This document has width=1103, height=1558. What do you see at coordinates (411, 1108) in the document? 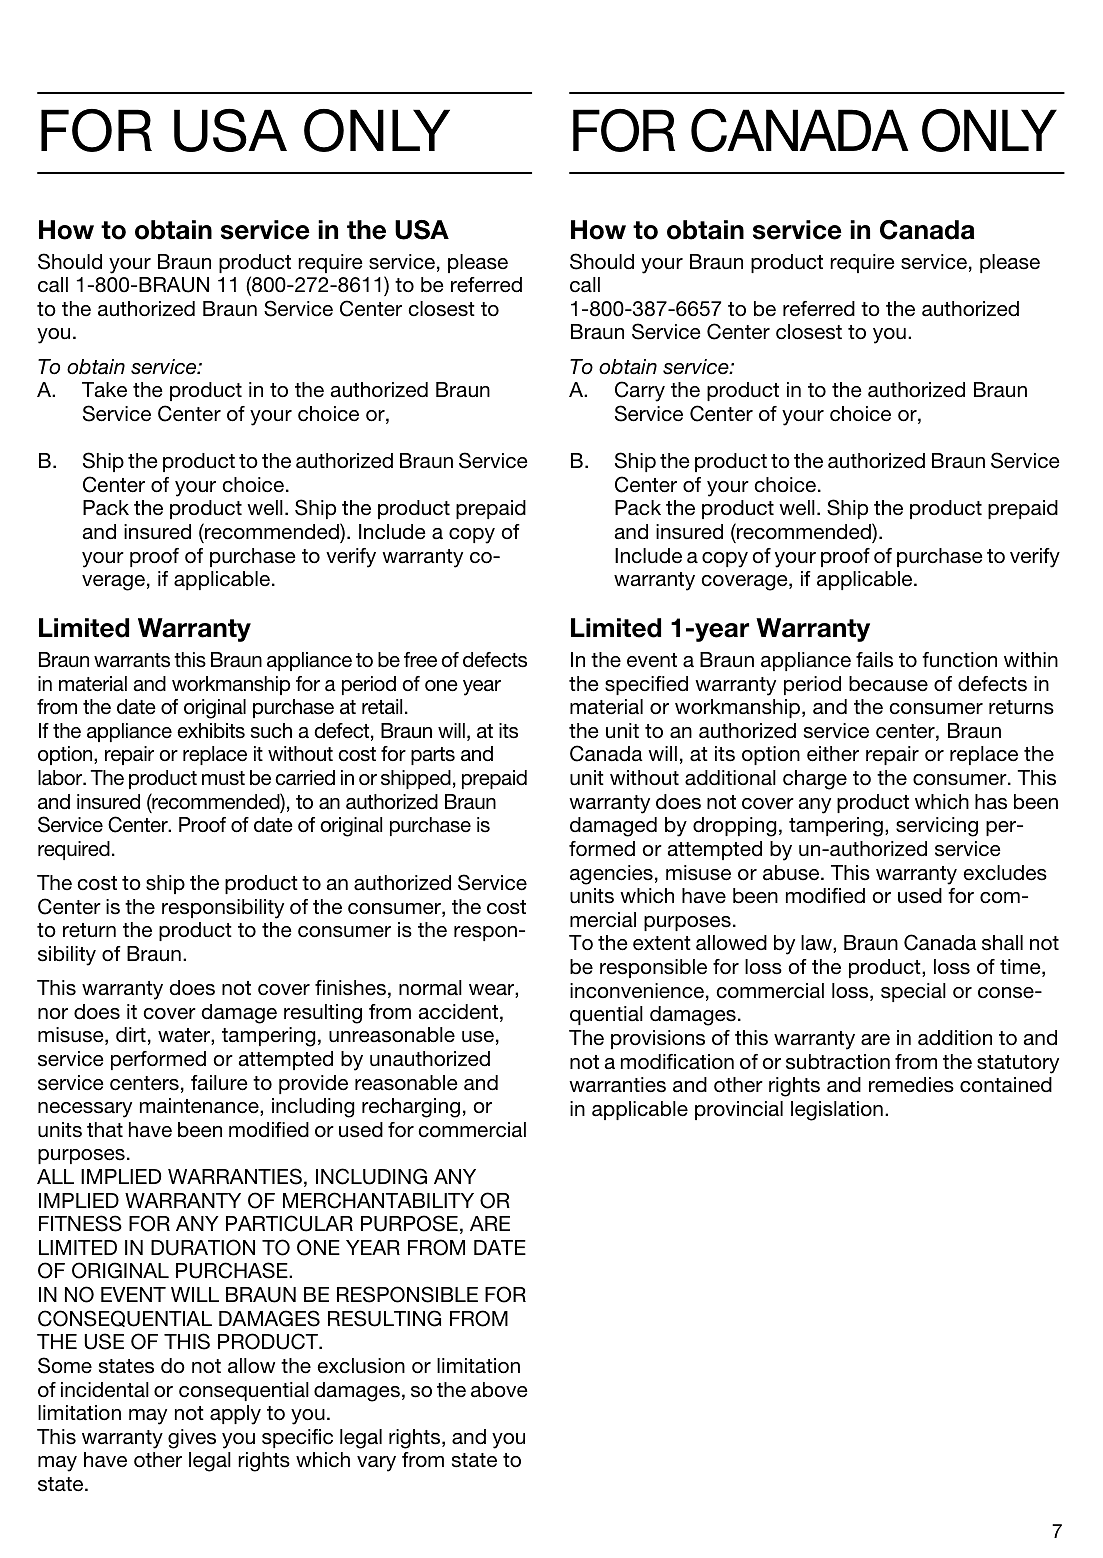
I see `recharging` at bounding box center [411, 1108].
